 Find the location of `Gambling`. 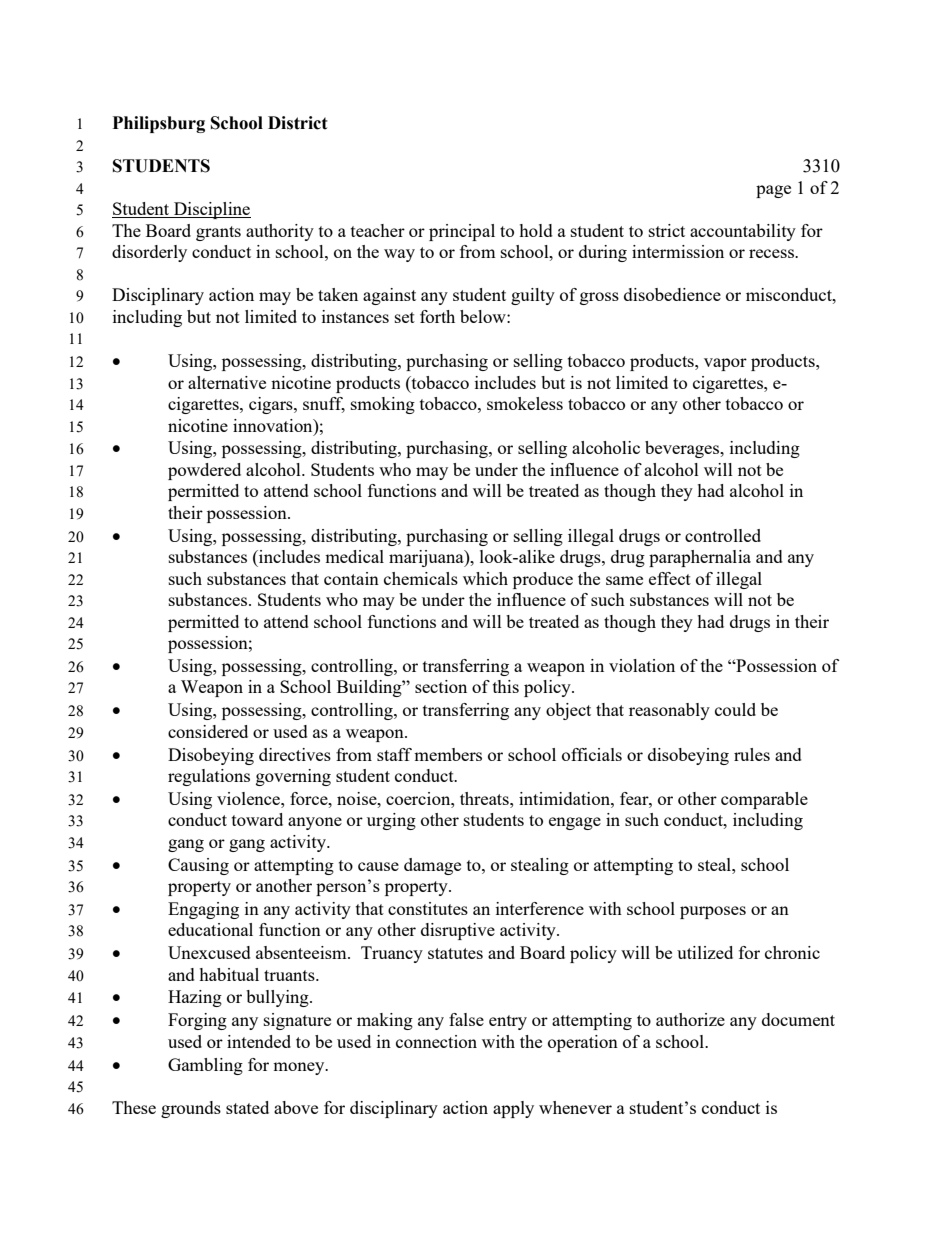

Gambling is located at coordinates (205, 1066).
